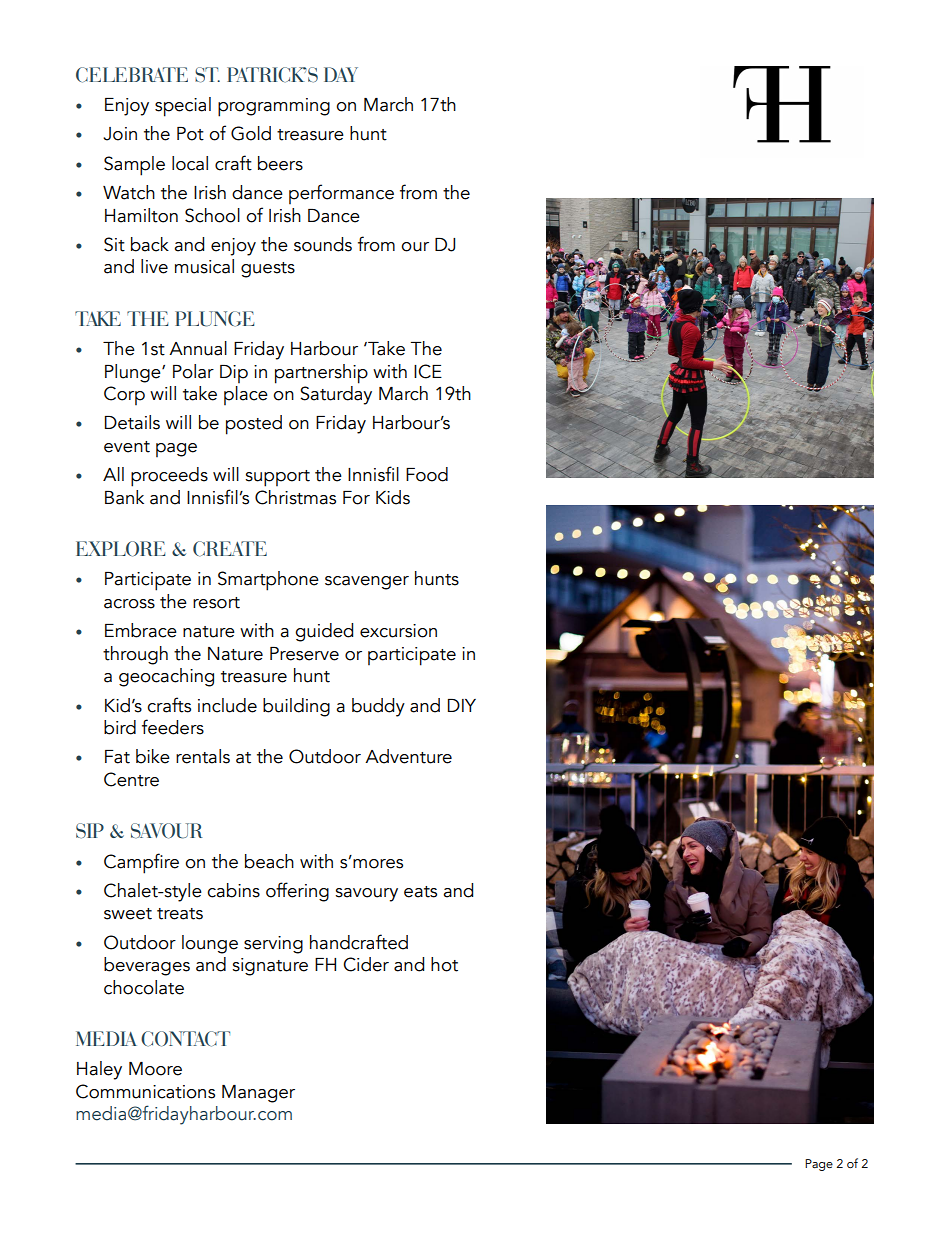  I want to click on excursion, so click(398, 631).
